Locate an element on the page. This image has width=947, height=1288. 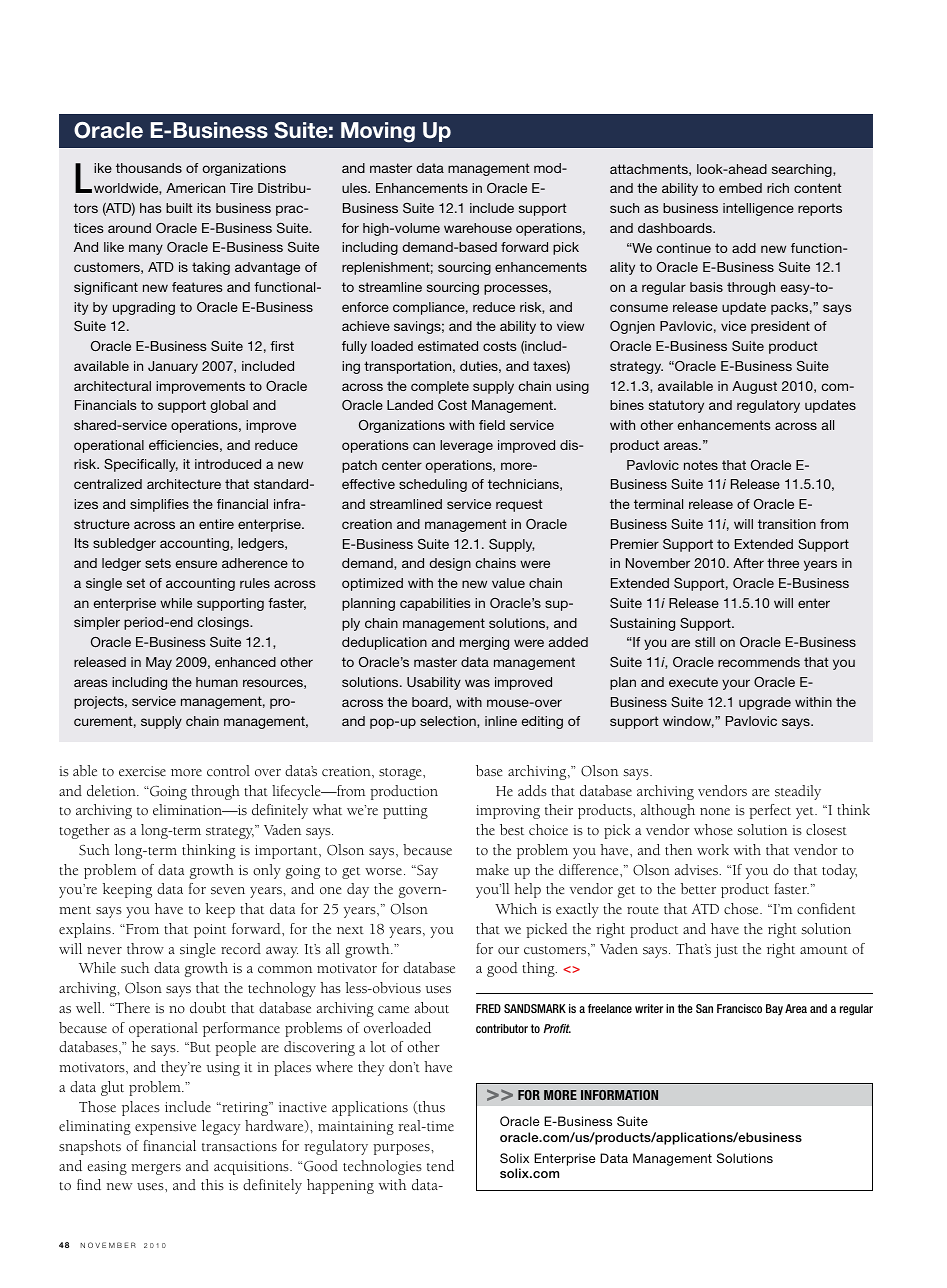
mergers is located at coordinates (156, 1169).
